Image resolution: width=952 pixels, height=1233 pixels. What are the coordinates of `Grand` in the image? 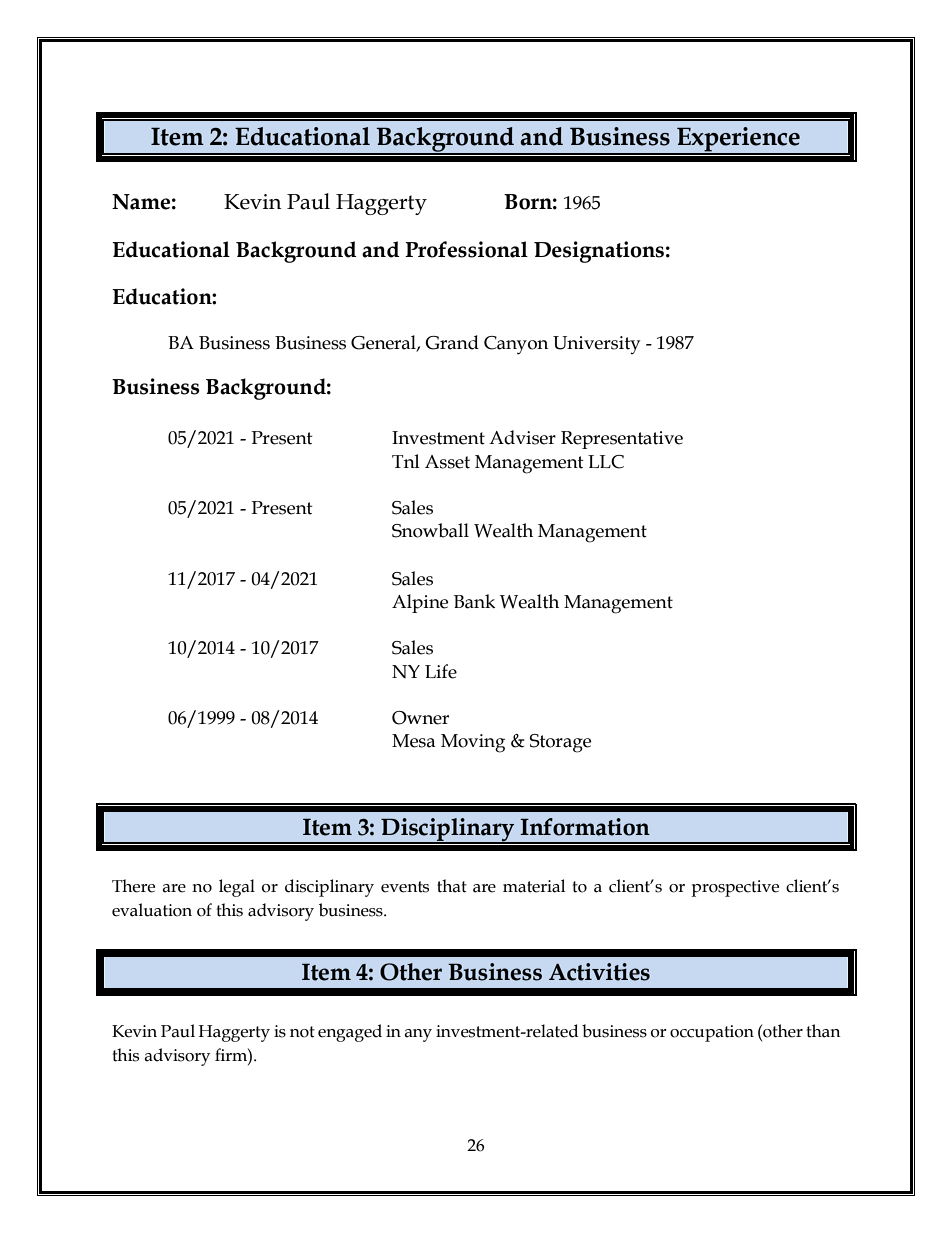 It's located at (452, 342).
